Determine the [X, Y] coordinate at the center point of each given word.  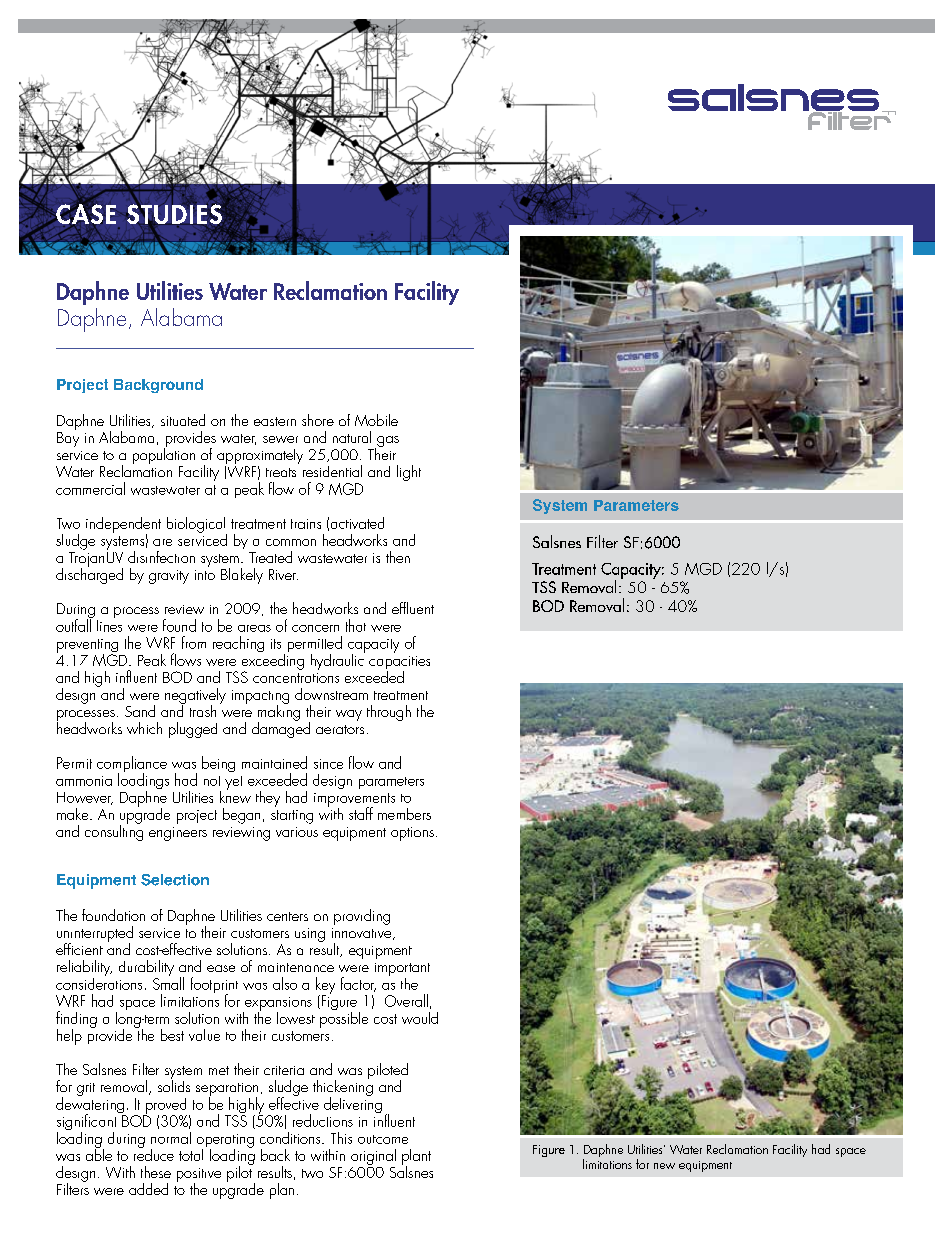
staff [361, 813]
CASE [85, 214]
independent [123, 526]
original [373, 1157]
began [241, 816]
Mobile [376, 420]
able [99, 1153]
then [398, 557]
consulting [114, 831]
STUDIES [175, 214]
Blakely [242, 576]
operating [225, 1142]
